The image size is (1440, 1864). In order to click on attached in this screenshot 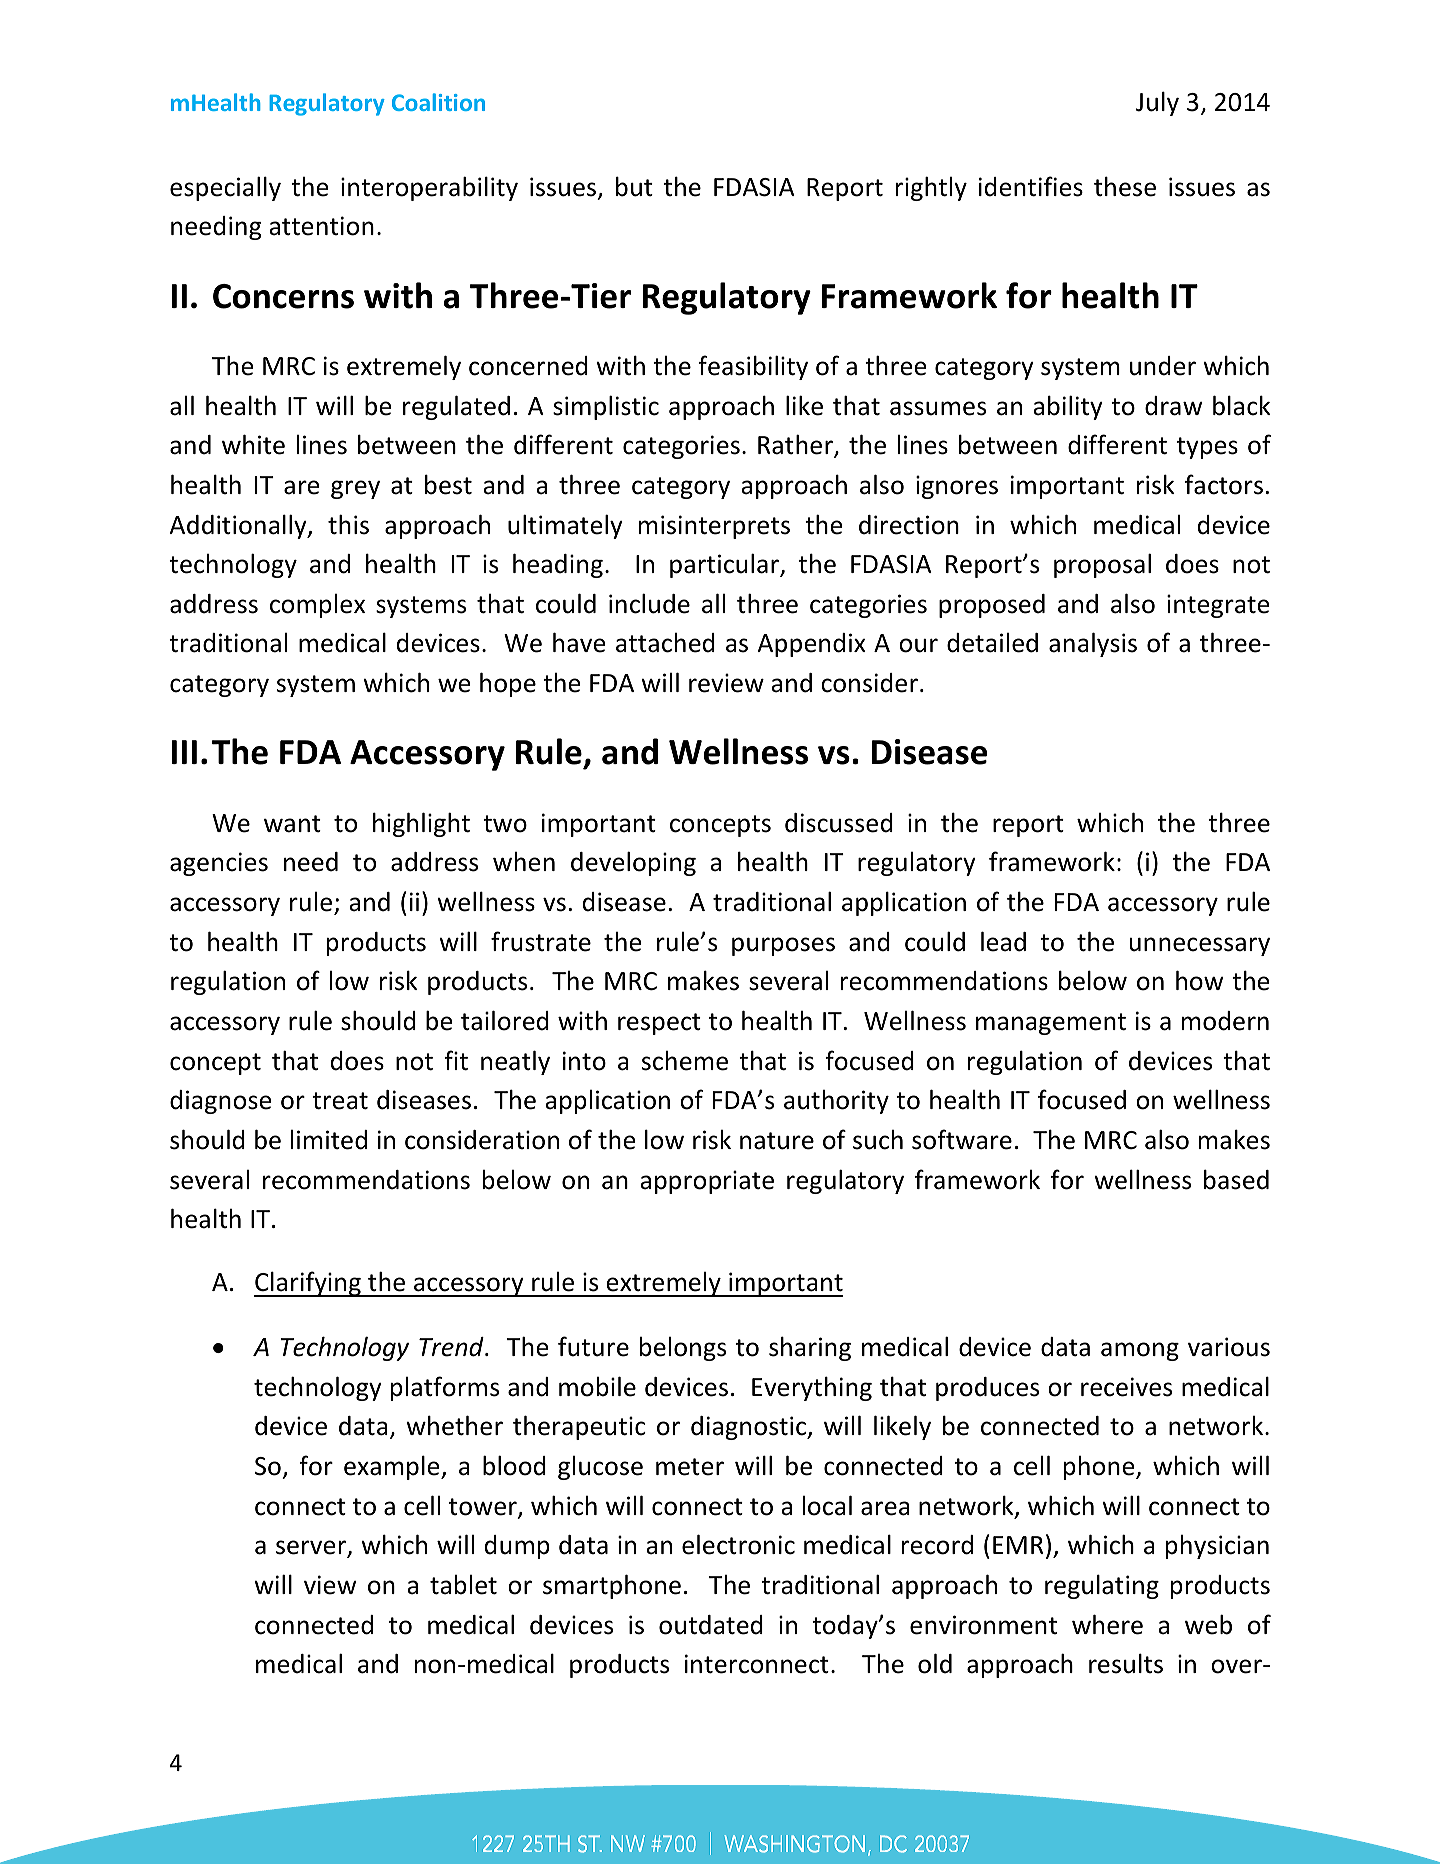, I will do `click(665, 643)`.
